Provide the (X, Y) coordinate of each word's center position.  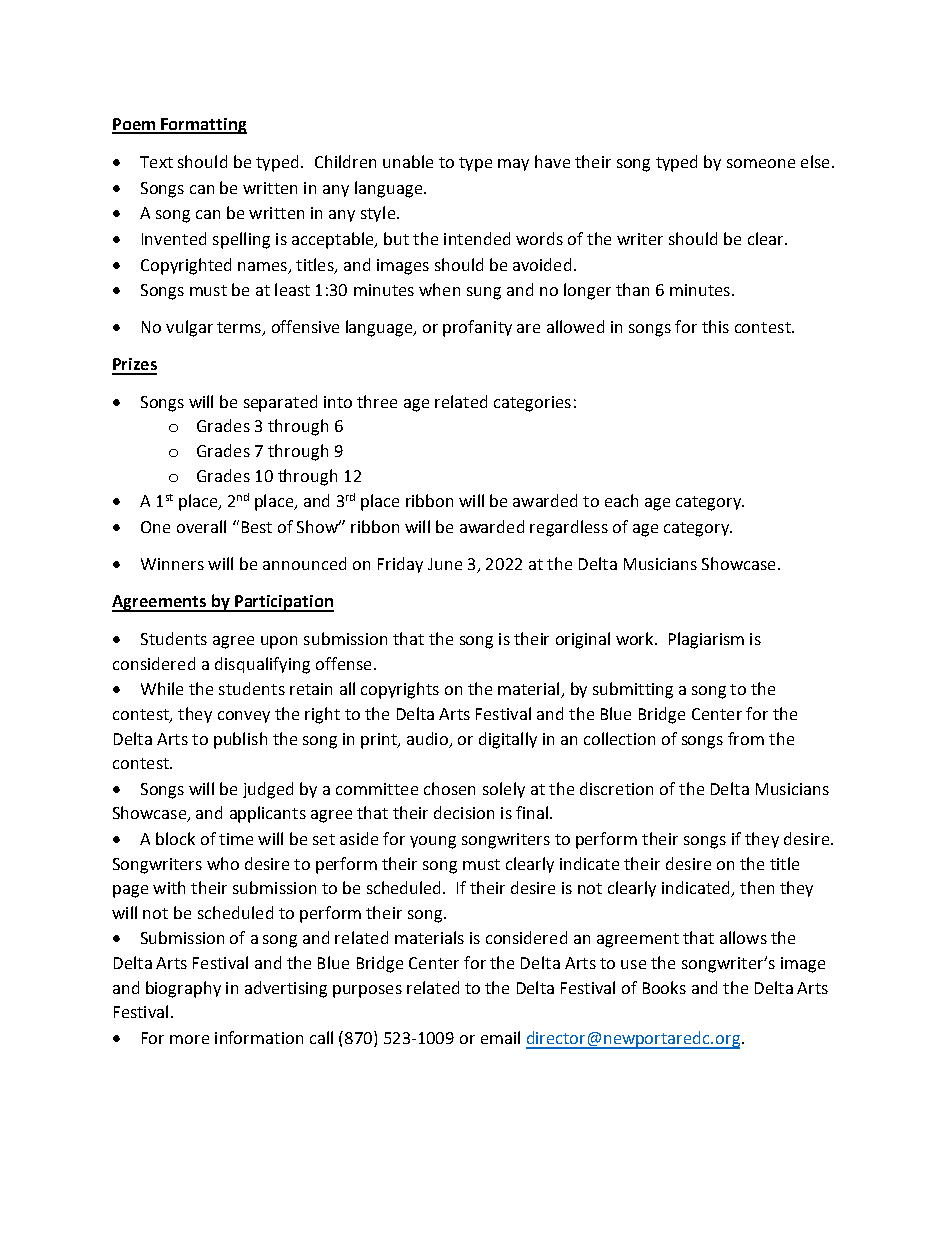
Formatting (203, 126)
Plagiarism (706, 640)
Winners (172, 564)
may (513, 165)
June (445, 564)
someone (761, 163)
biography (183, 989)
